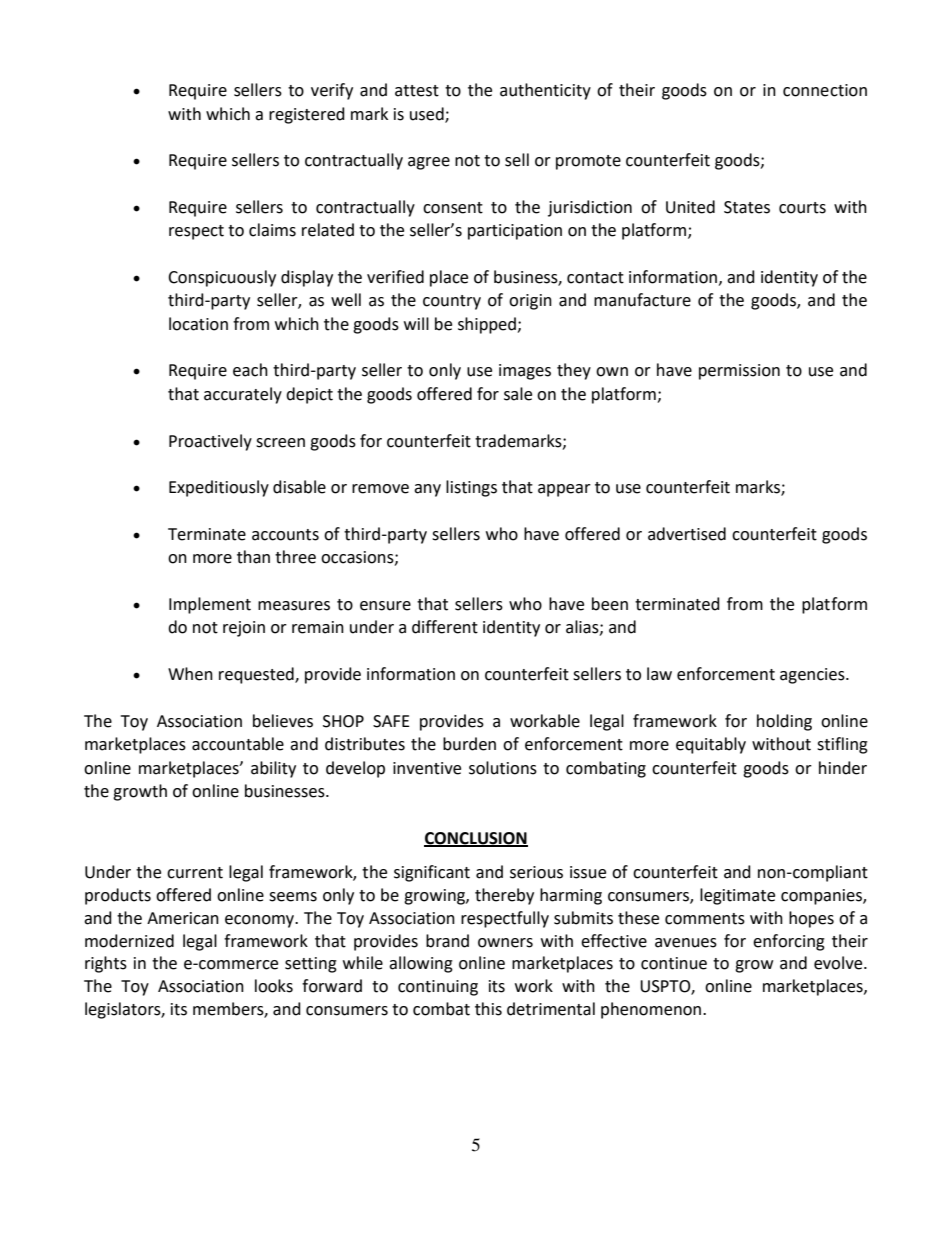 The height and width of the page is (1233, 952). I want to click on used, so click(428, 114).
